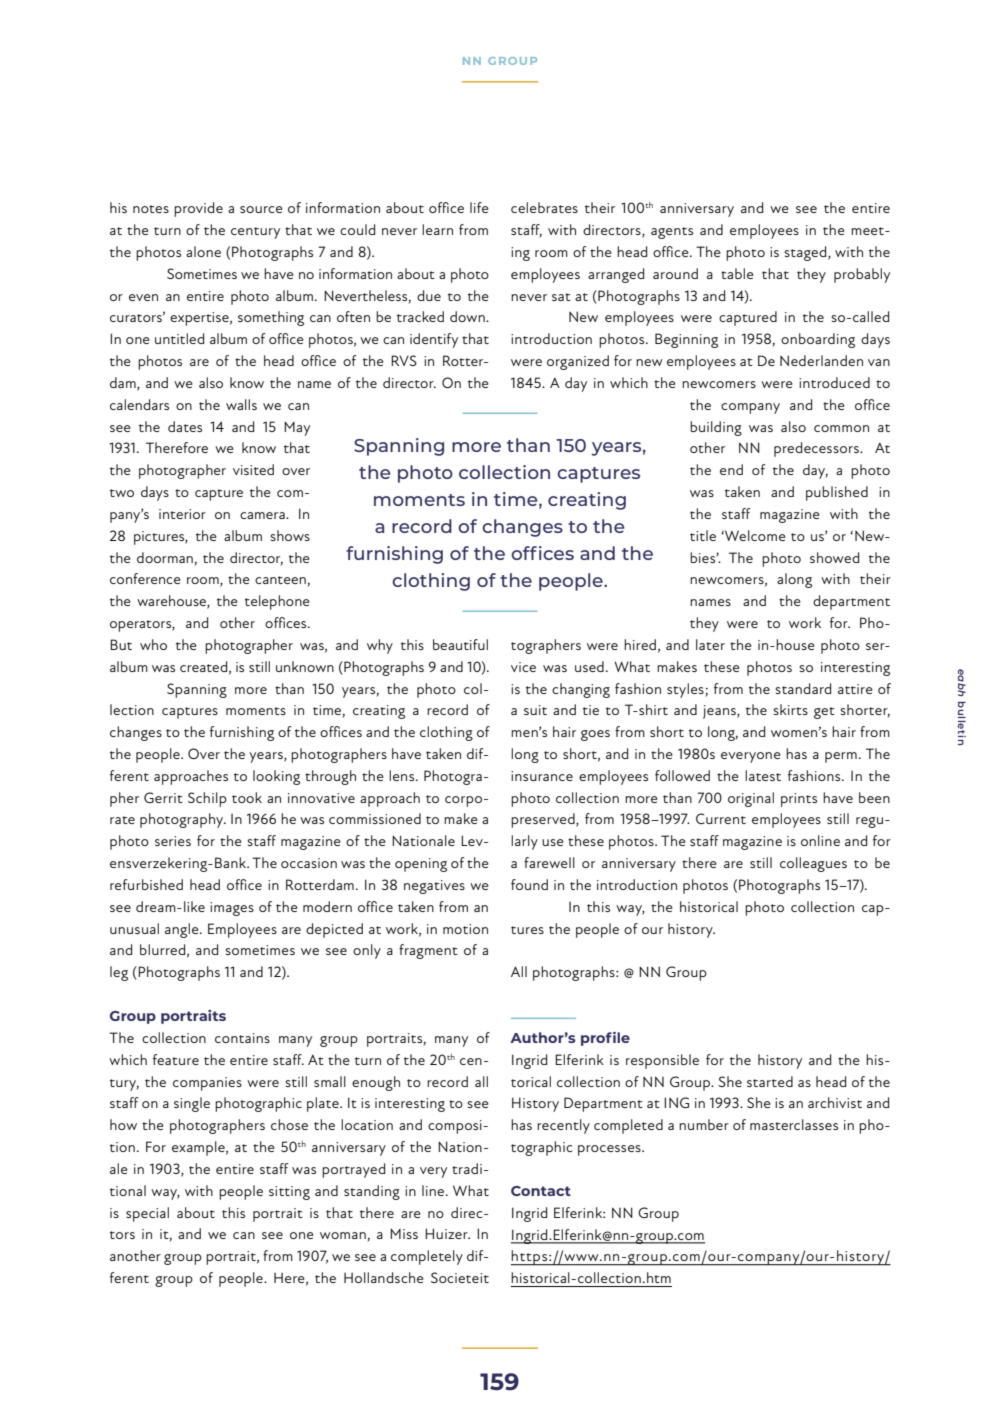  Describe the element at coordinates (276, 777) in the screenshot. I see `looking` at that location.
